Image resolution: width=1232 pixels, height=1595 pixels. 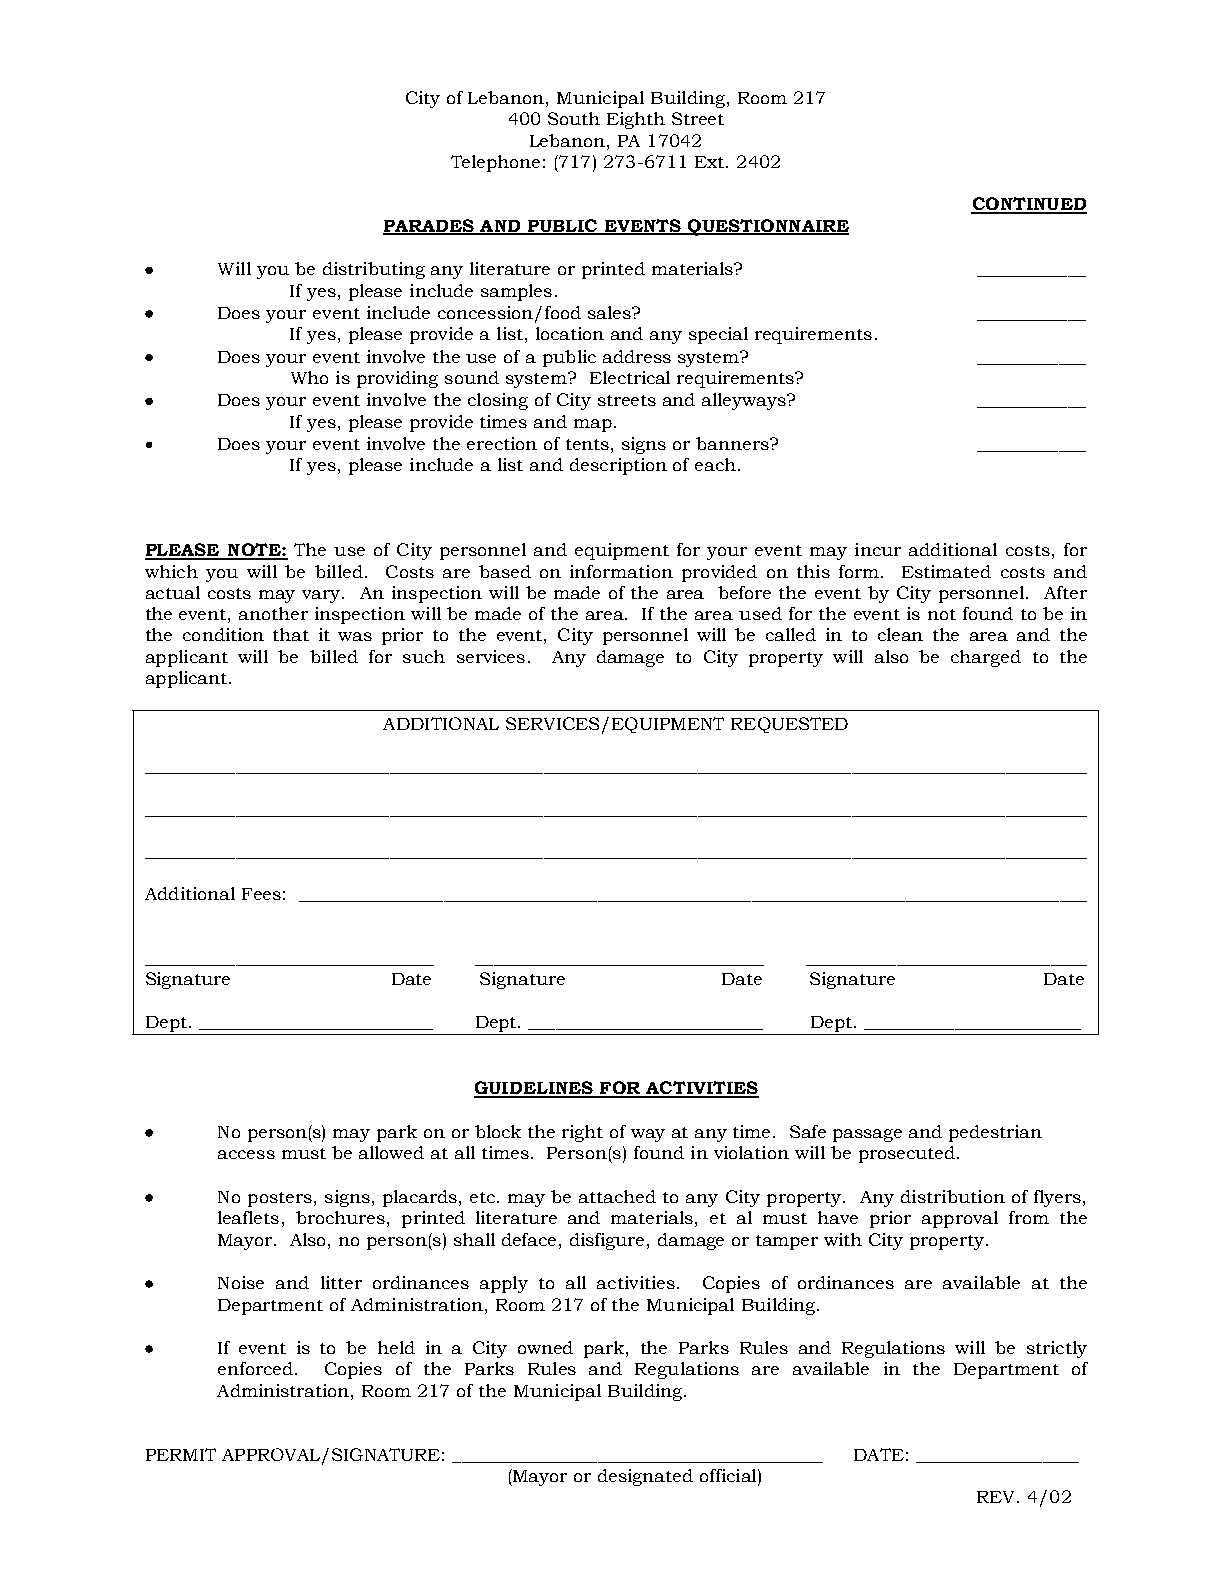 I want to click on pedestrian, so click(x=995, y=1133).
